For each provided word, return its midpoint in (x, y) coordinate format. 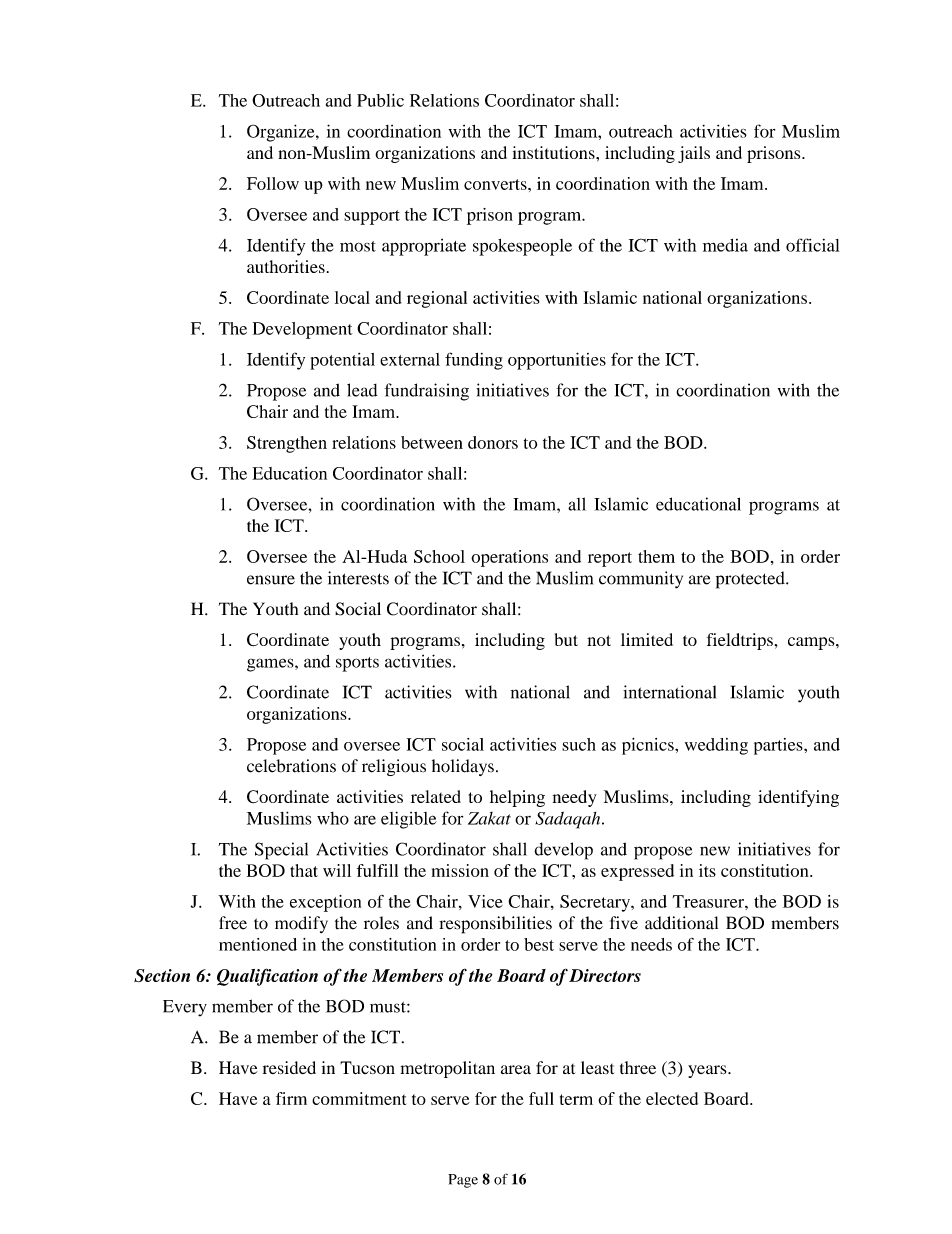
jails (694, 154)
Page (463, 1181)
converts (496, 184)
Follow (273, 183)
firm (291, 1098)
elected (672, 1098)
